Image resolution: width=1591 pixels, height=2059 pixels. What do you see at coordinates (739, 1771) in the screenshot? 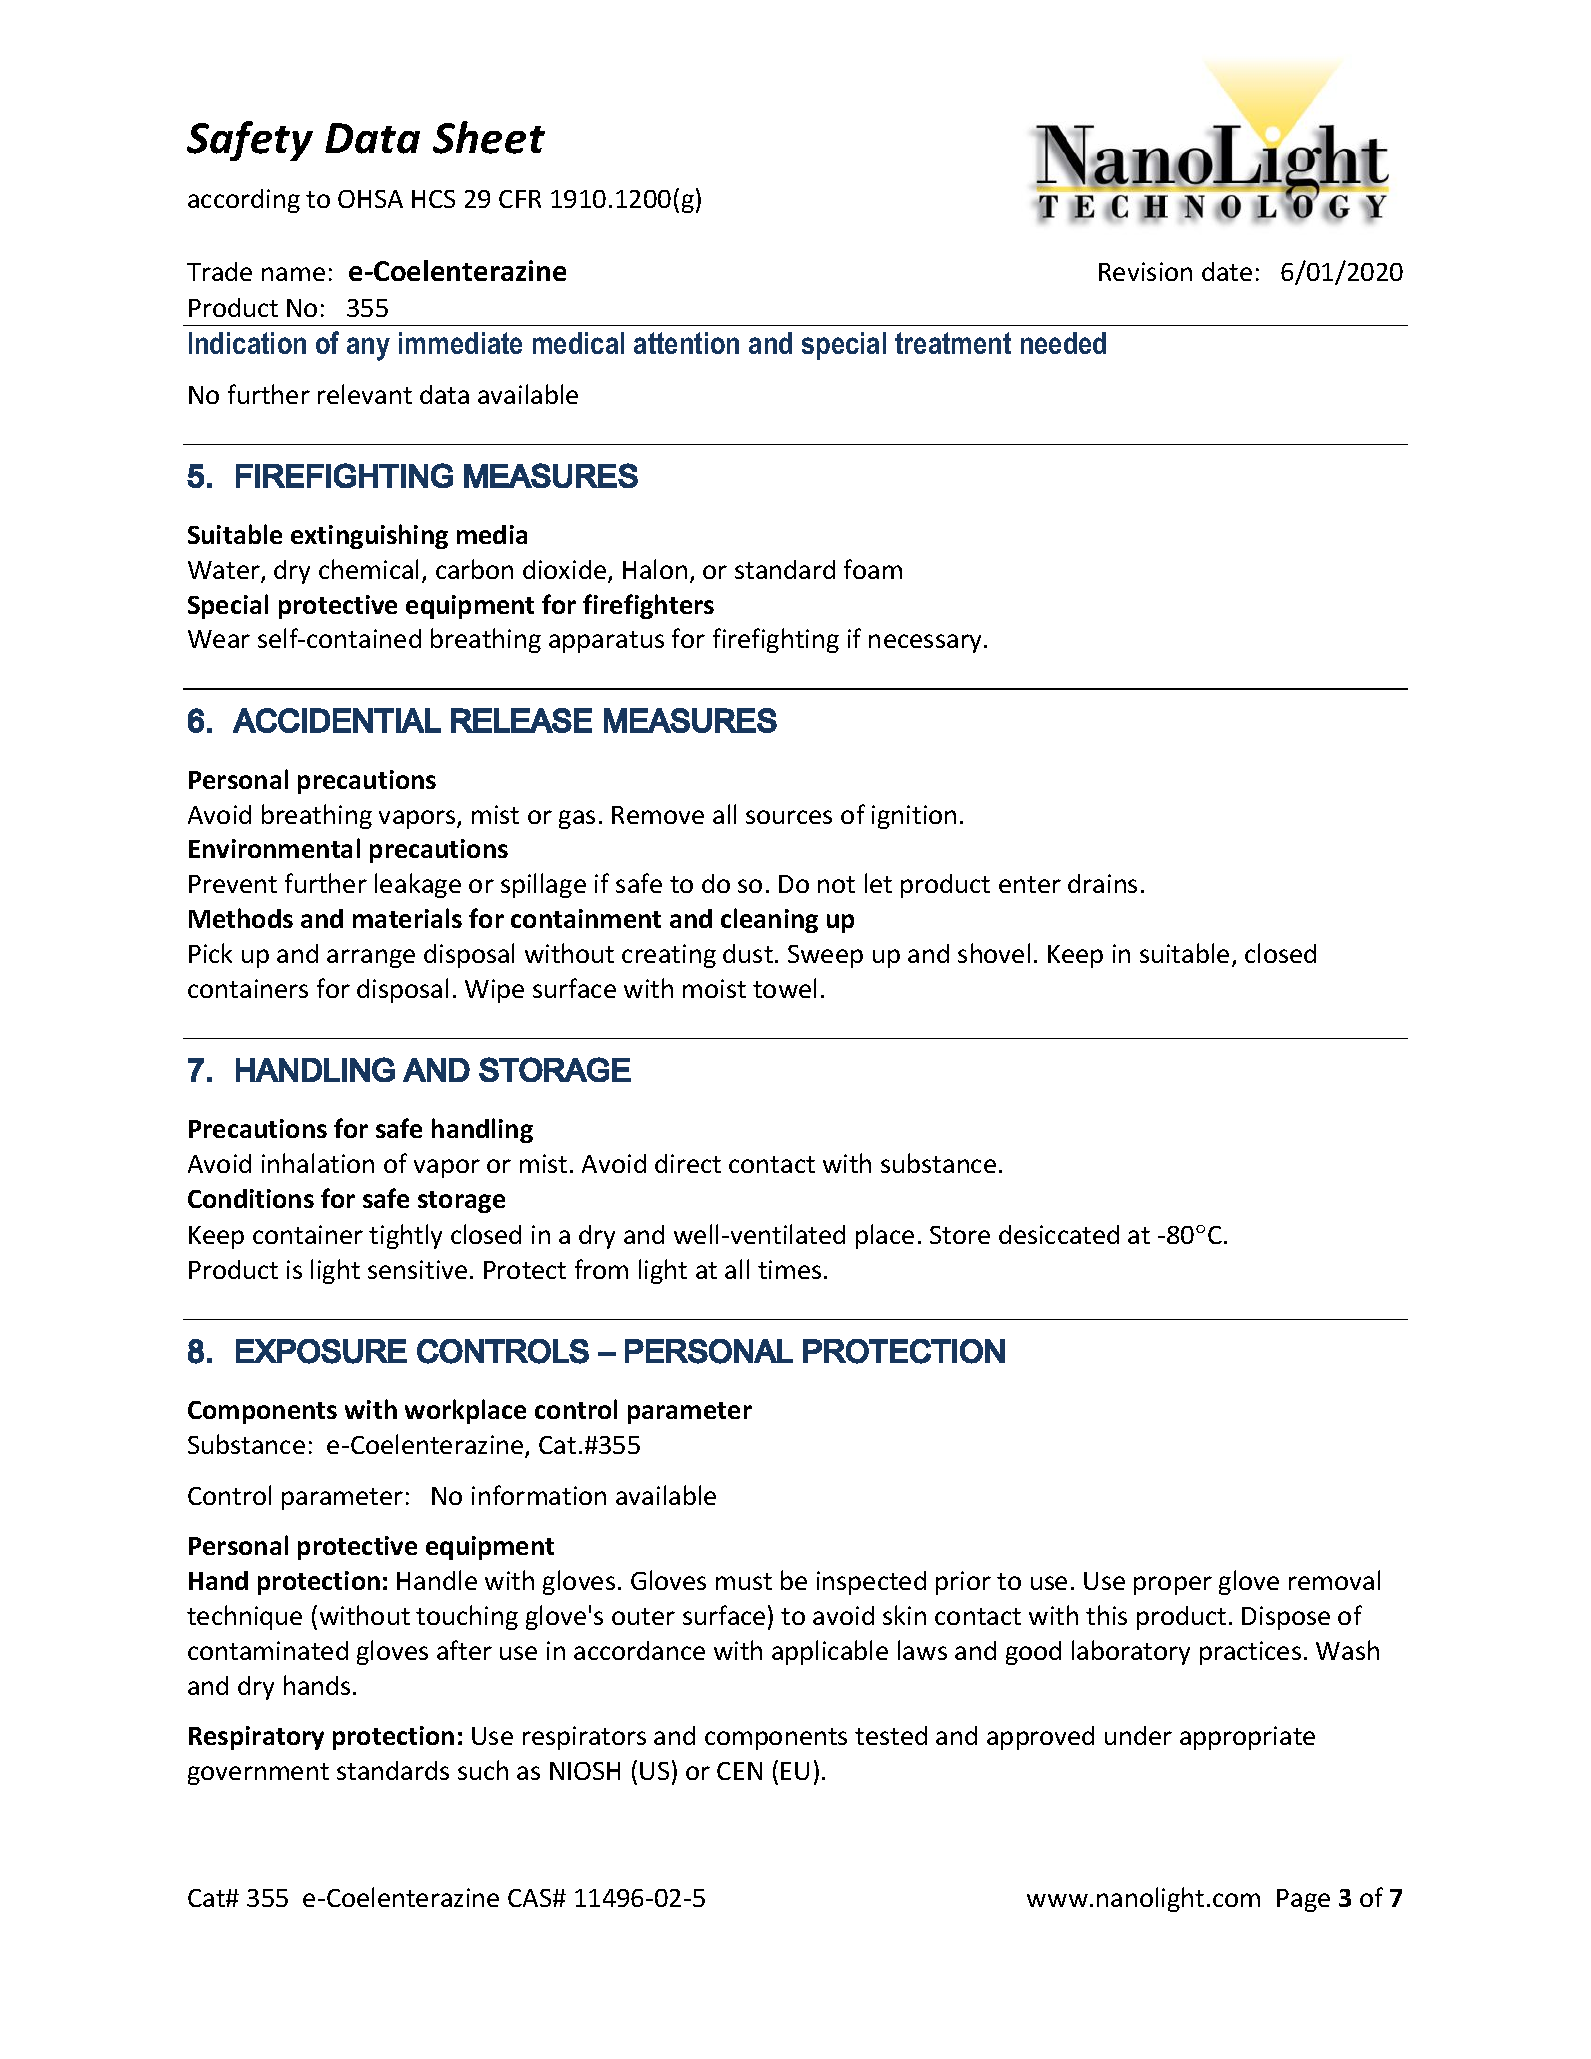
I see `CEN` at bounding box center [739, 1771].
